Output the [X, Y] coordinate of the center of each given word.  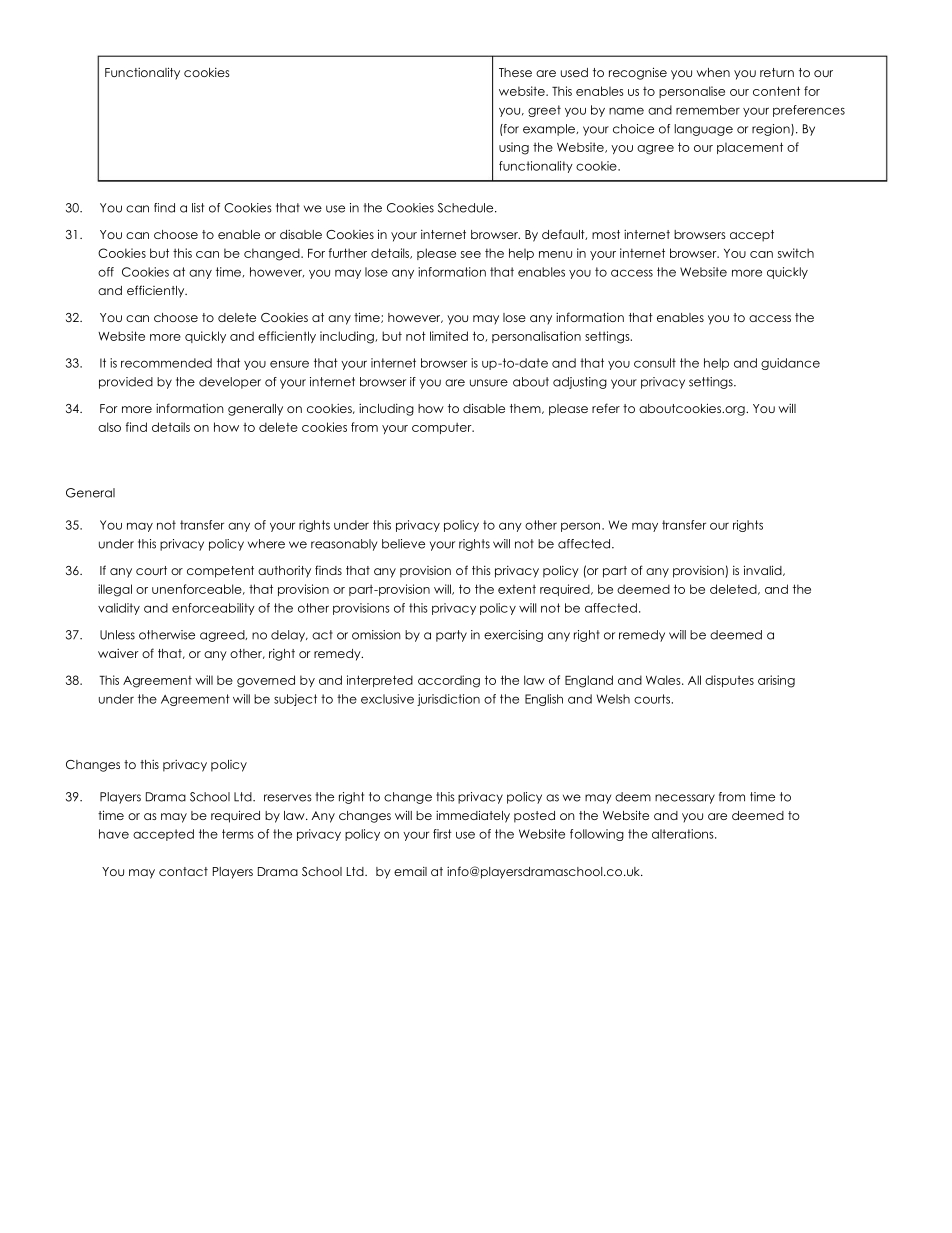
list [198, 208]
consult [655, 363]
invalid [764, 570]
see [471, 254]
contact [183, 871]
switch [796, 253]
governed [266, 681]
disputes [729, 681]
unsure [489, 383]
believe [403, 544]
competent [220, 572]
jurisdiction [448, 700]
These [515, 72]
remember [708, 110]
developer [230, 383]
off [106, 272]
